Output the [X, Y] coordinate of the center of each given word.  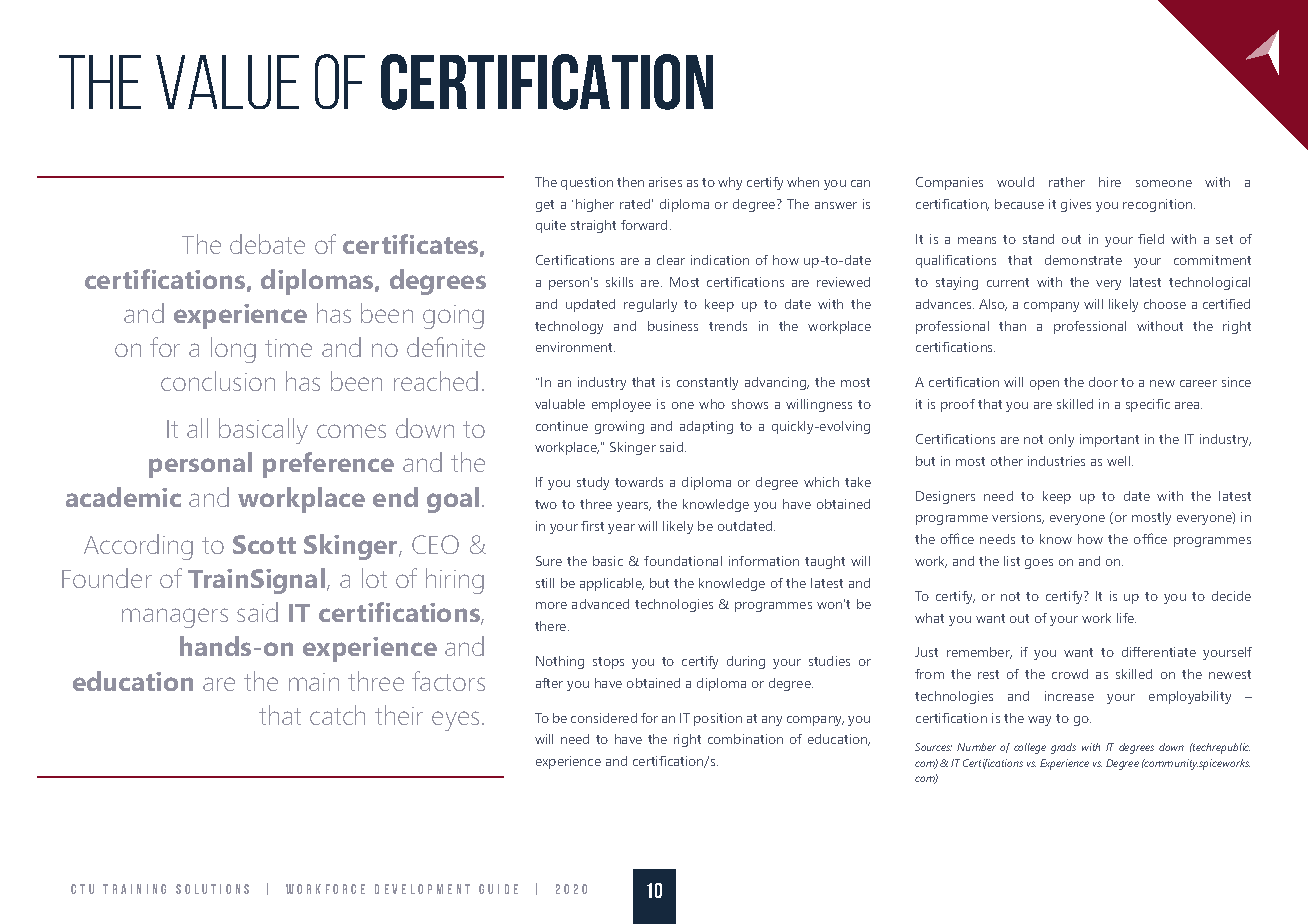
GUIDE [498, 889]
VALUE [227, 82]
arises [665, 182]
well [1120, 461]
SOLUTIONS [212, 889]
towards [639, 482]
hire [1110, 182]
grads [1063, 748]
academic [123, 497]
